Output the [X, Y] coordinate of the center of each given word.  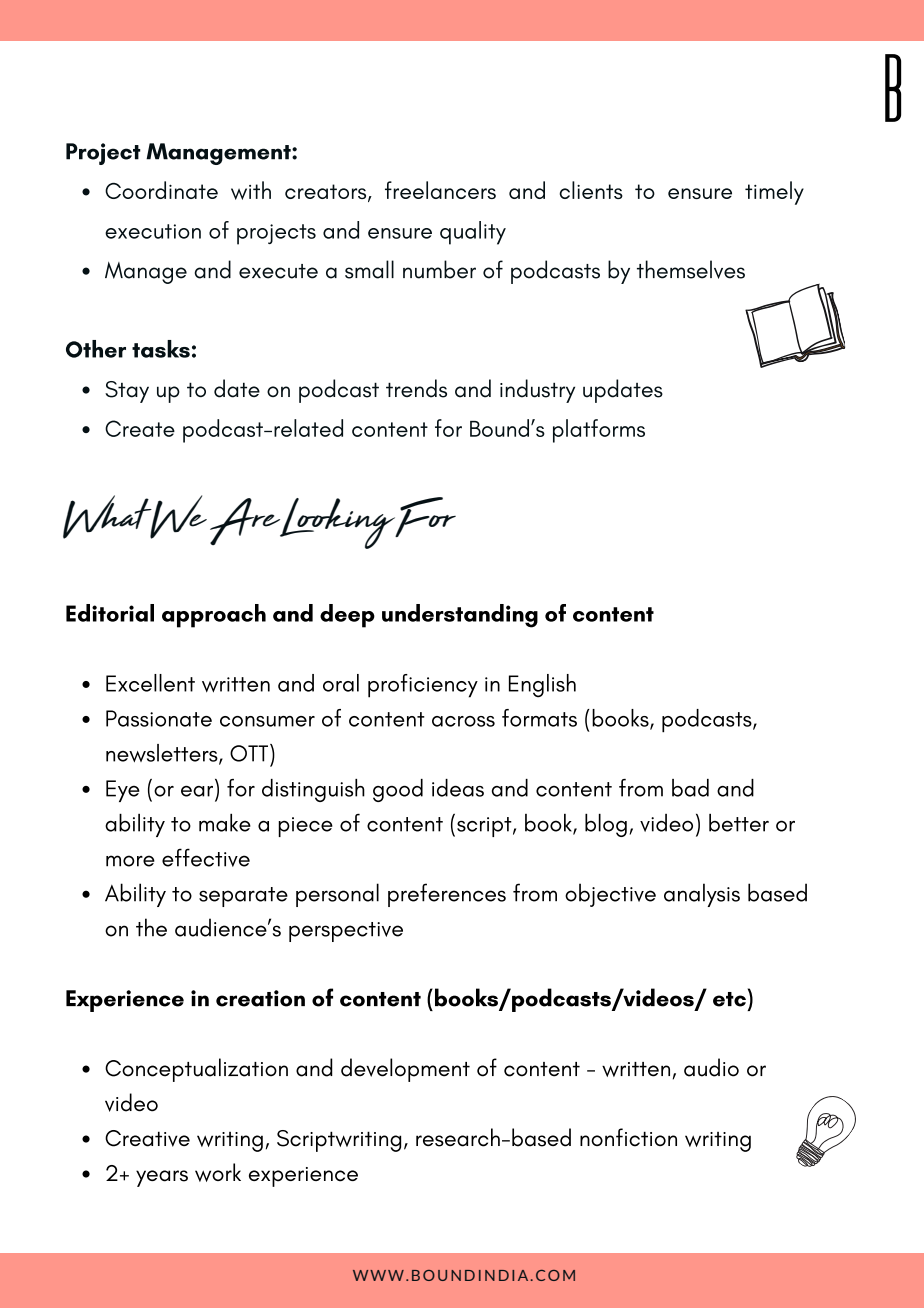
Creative [147, 1138]
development [405, 1070]
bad [690, 788]
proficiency [423, 686]
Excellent [150, 683]
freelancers [440, 190]
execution [153, 231]
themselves [691, 269]
